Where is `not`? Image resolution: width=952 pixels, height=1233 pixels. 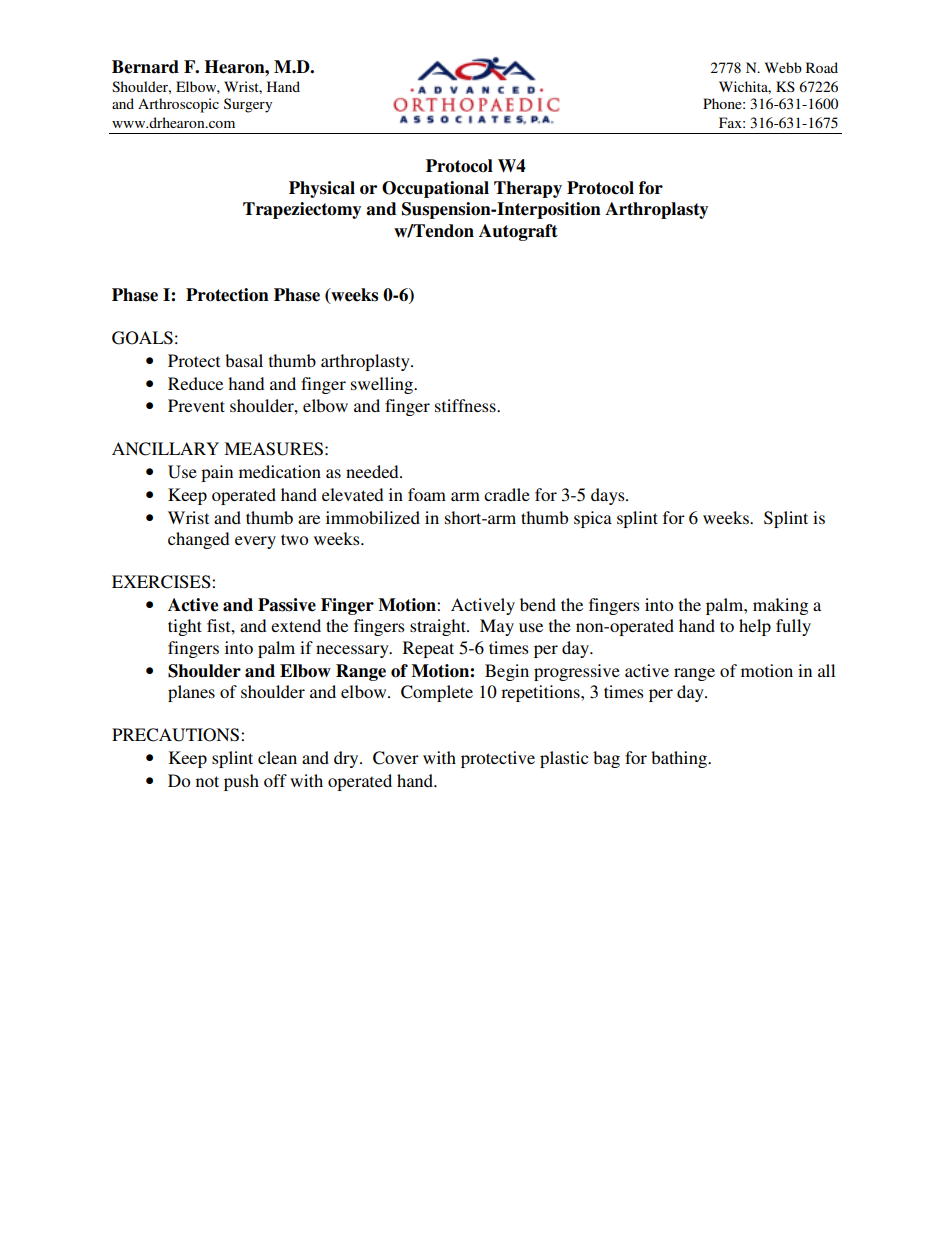 not is located at coordinates (207, 781).
